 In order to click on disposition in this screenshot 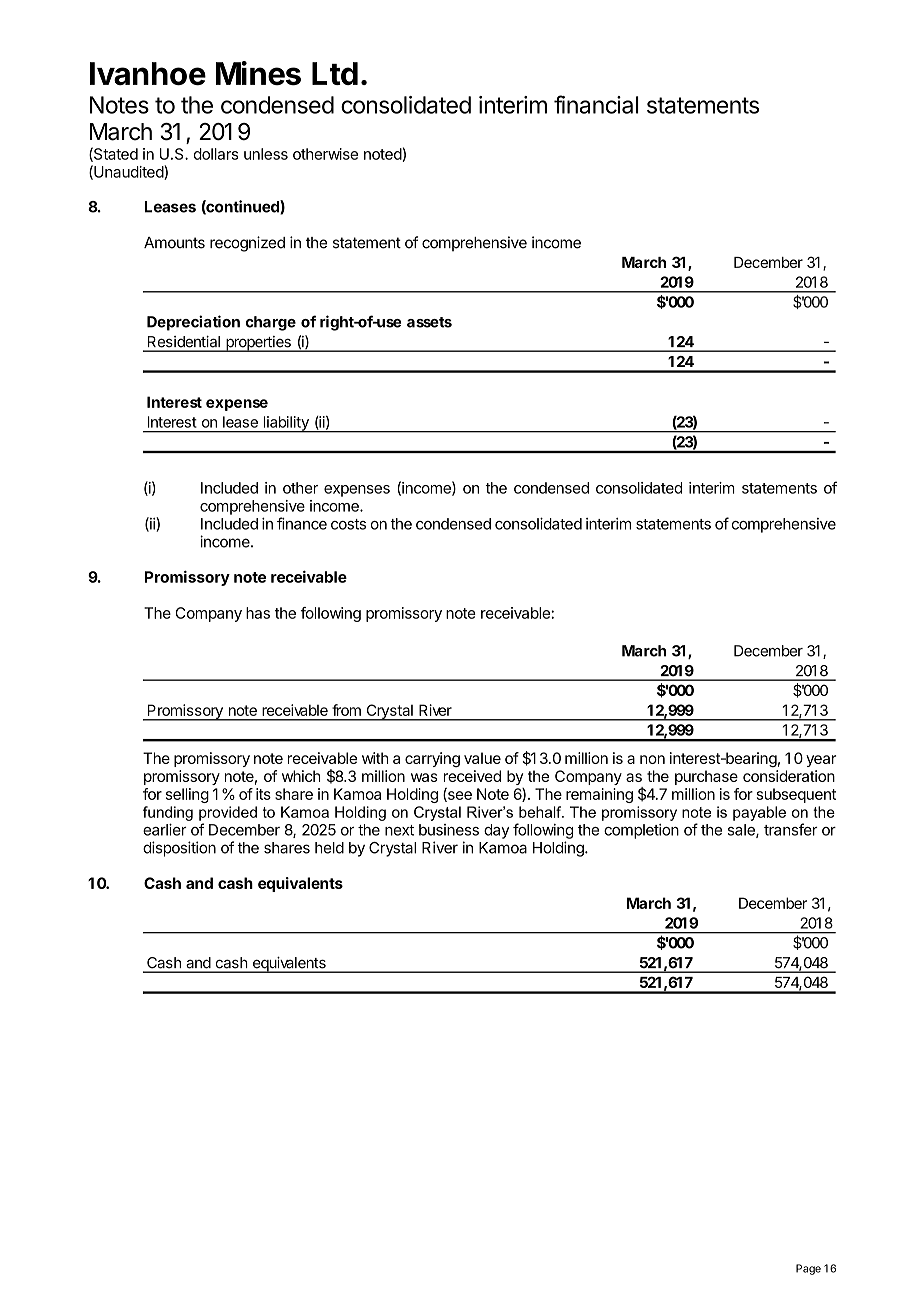, I will do `click(179, 849)`.
